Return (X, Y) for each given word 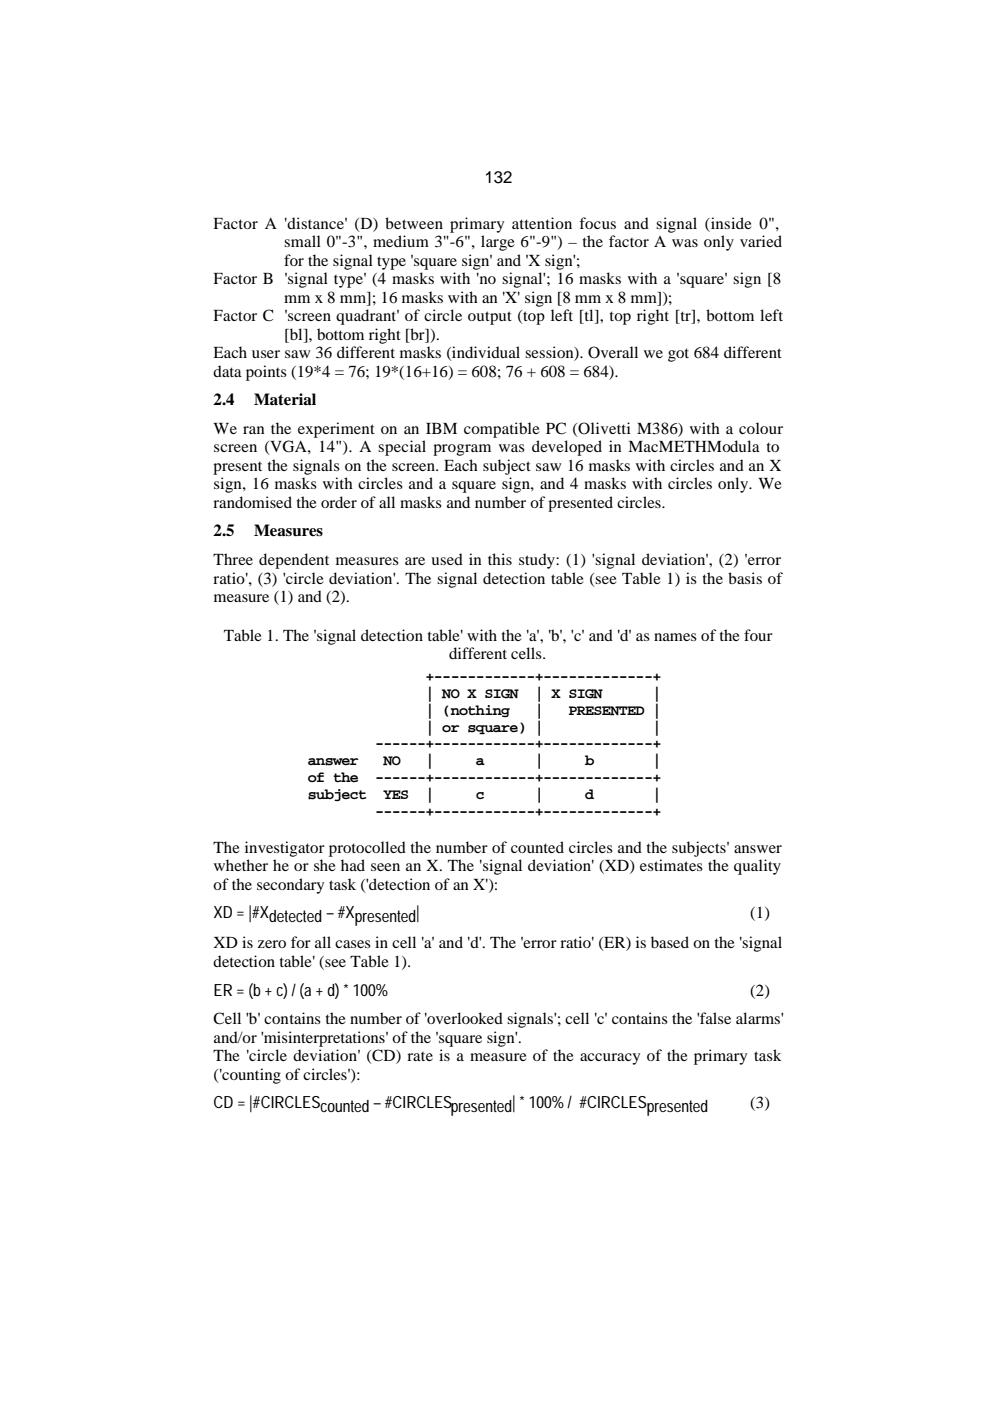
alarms (759, 1018)
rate (420, 1056)
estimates (671, 865)
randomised (252, 502)
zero (272, 944)
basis (745, 578)
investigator (285, 849)
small (302, 241)
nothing (480, 711)
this (500, 559)
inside (730, 223)
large (498, 243)
